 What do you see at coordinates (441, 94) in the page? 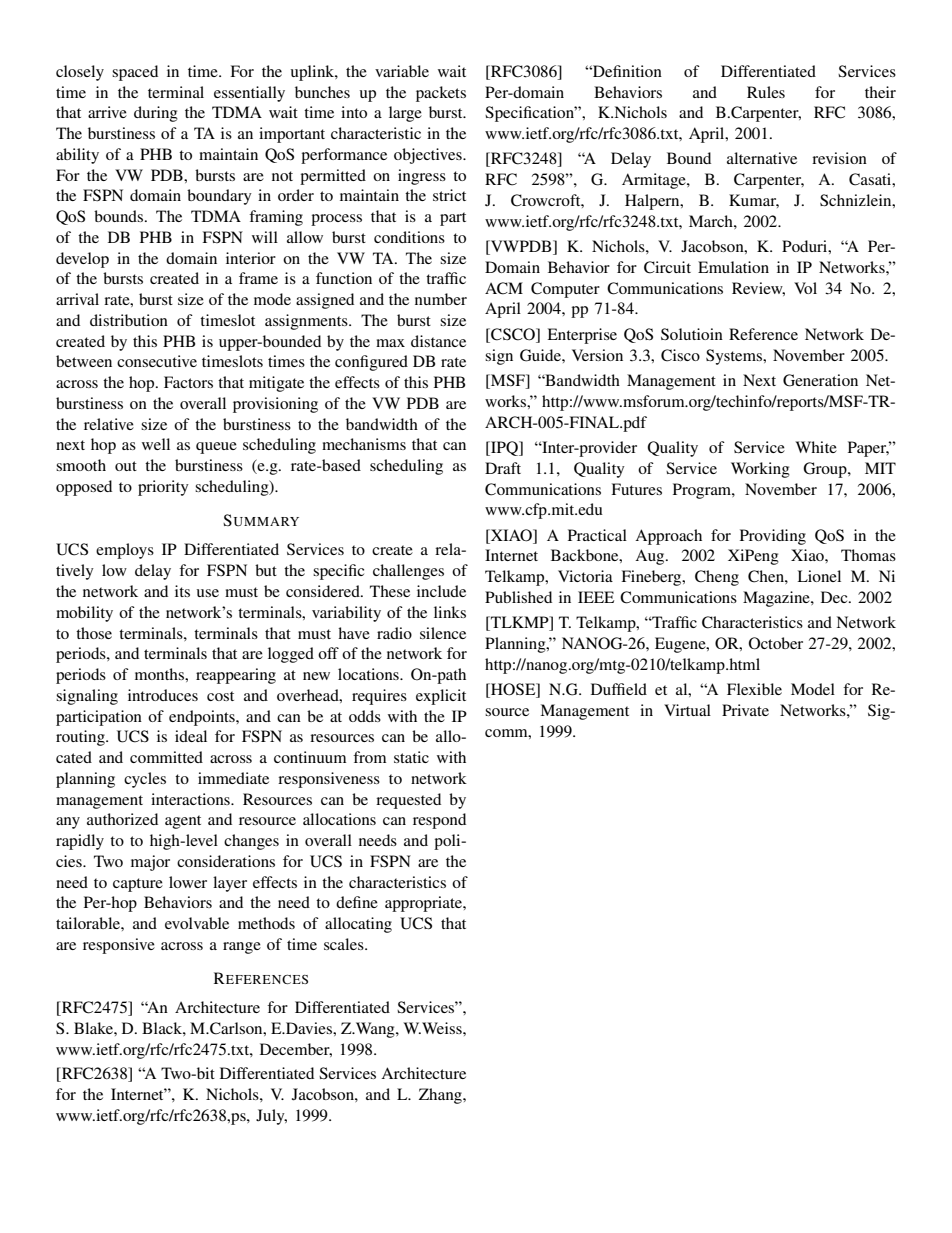
I see `packets` at bounding box center [441, 94].
